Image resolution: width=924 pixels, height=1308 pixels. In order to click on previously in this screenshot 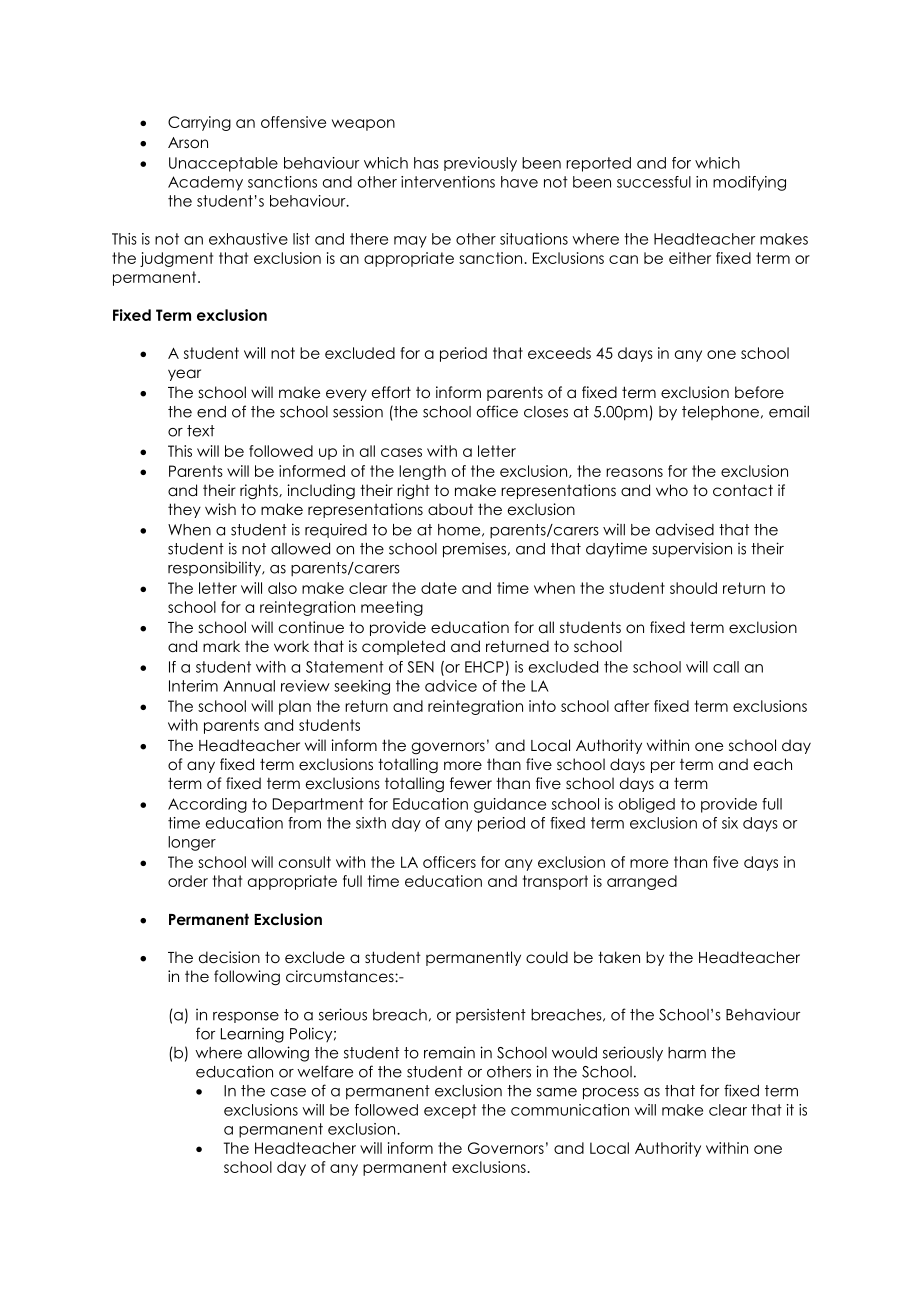, I will do `click(480, 164)`.
